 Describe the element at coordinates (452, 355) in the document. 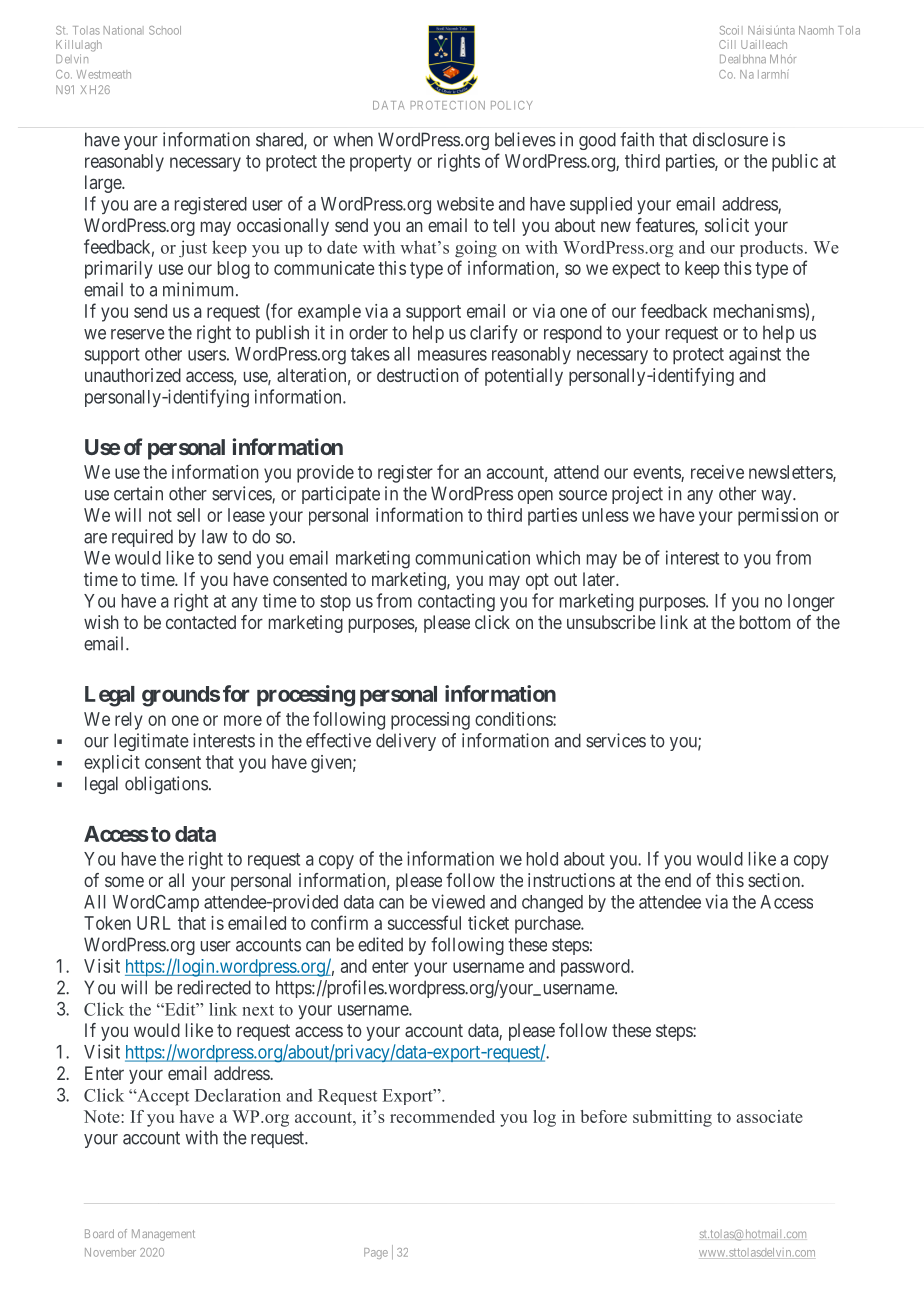

I see `measures` at that location.
